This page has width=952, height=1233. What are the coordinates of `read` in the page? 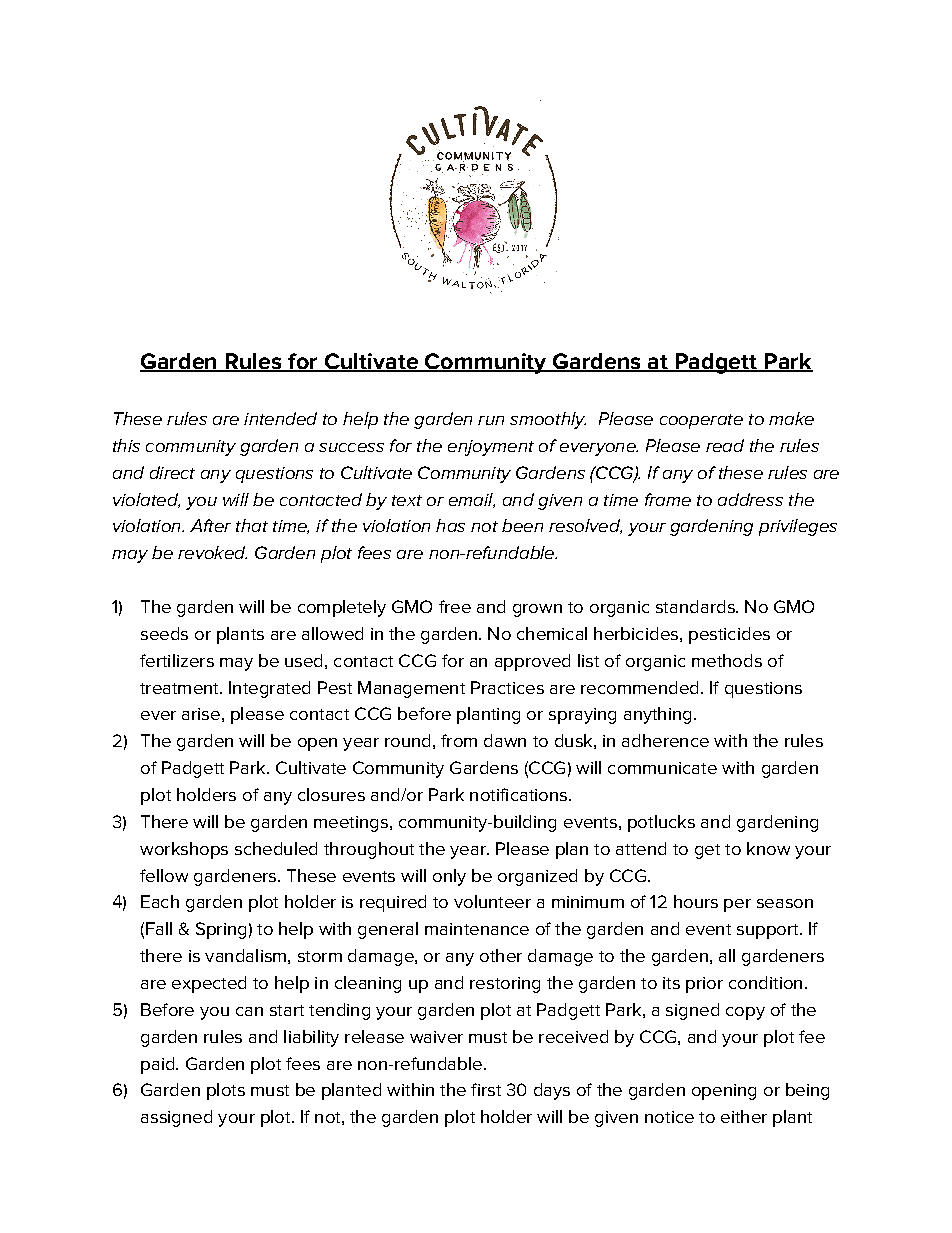 It's located at (725, 445).
